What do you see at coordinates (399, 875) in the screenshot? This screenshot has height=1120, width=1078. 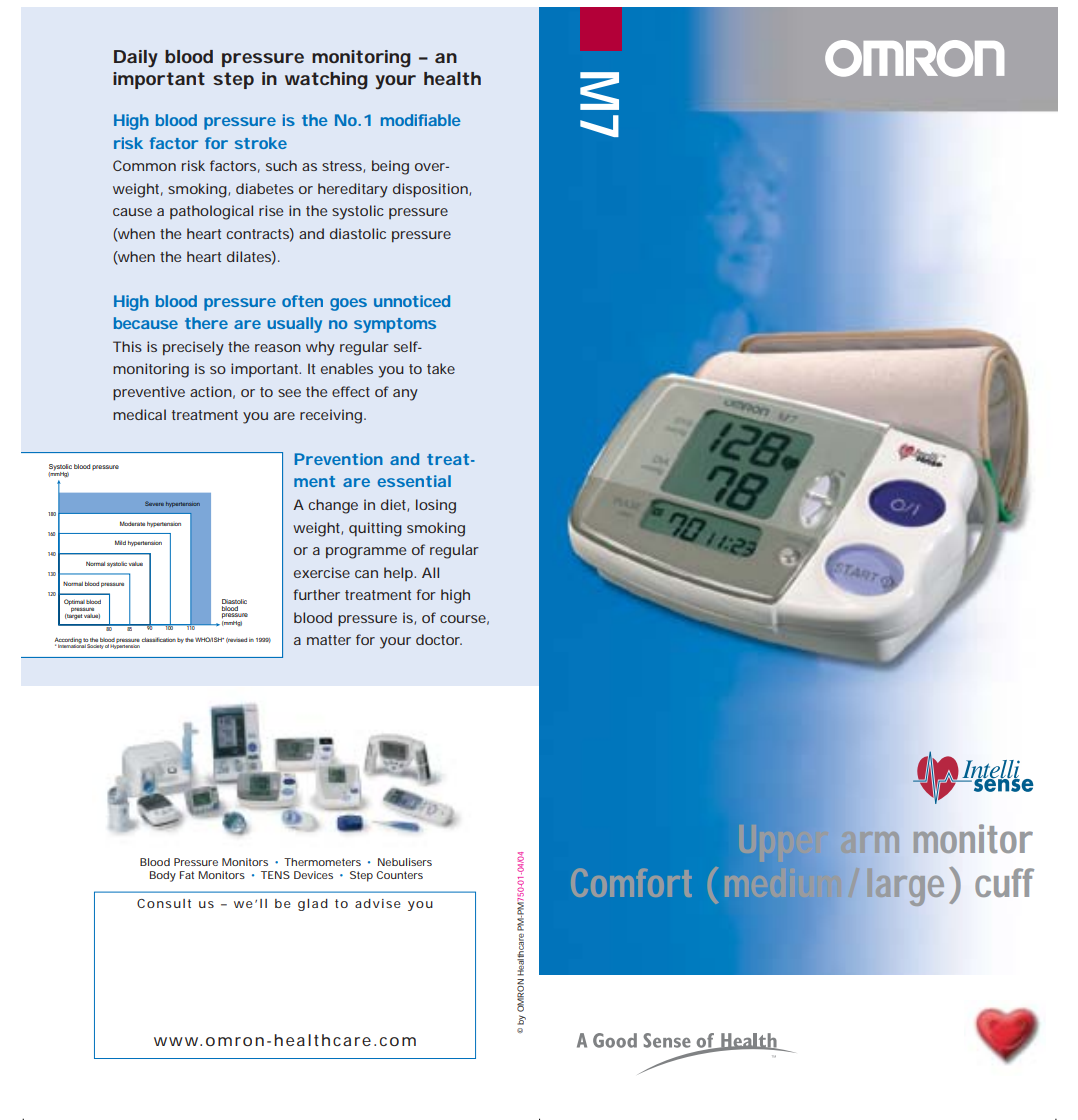 I see `Counters` at bounding box center [399, 875].
